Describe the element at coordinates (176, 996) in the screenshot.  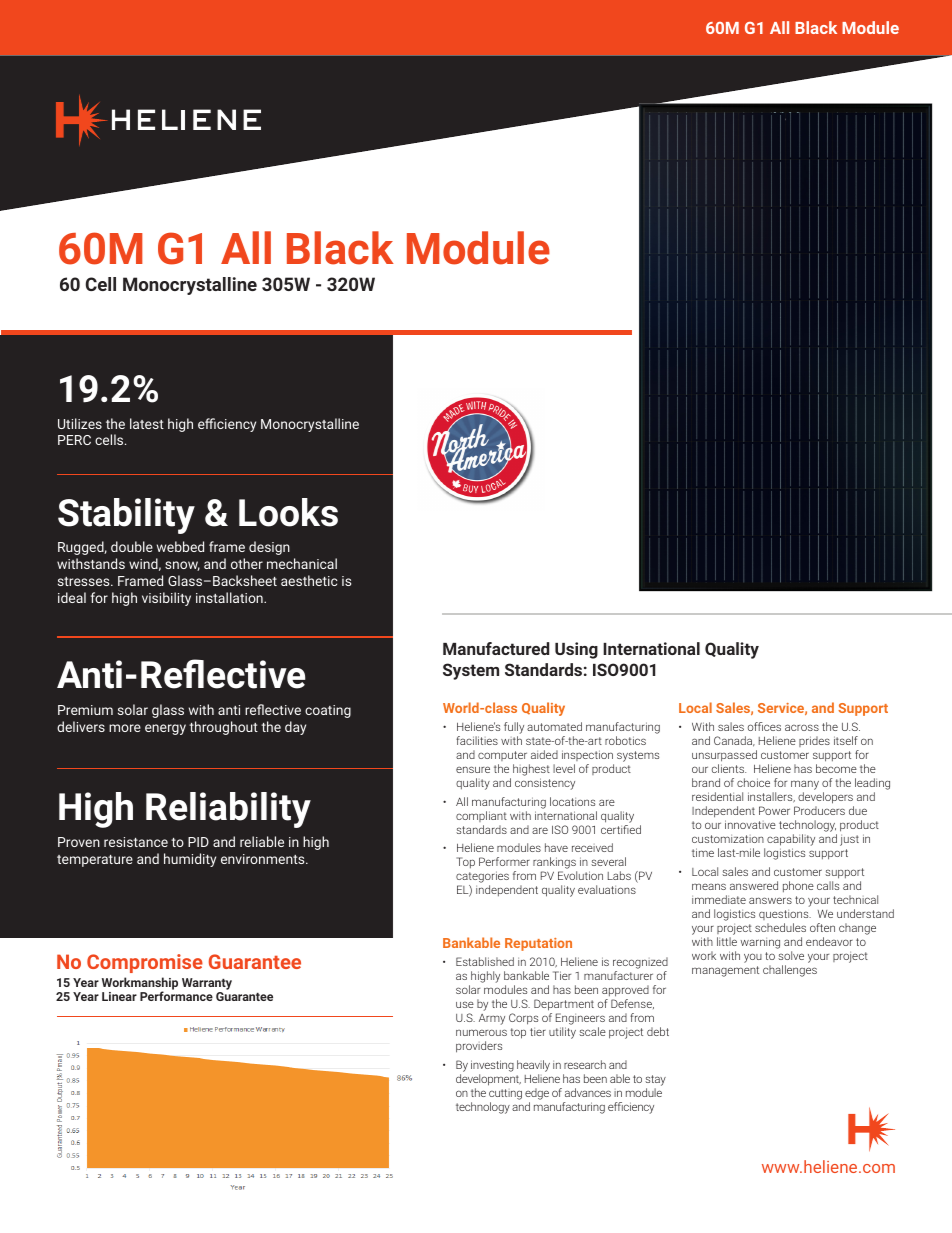
I see `Performance` at that location.
